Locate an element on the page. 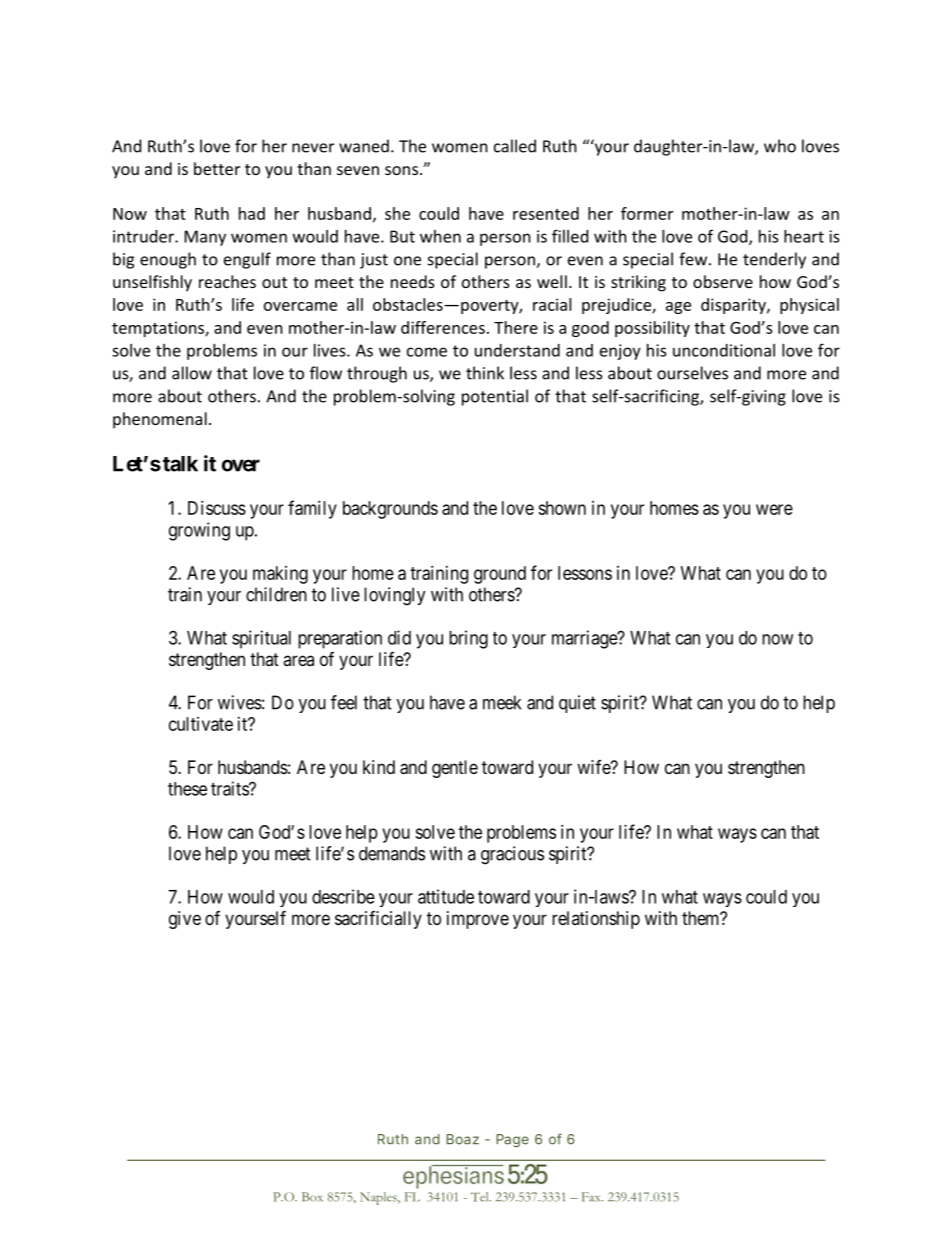 This image has width=952, height=1233. ourselves is located at coordinates (692, 373).
